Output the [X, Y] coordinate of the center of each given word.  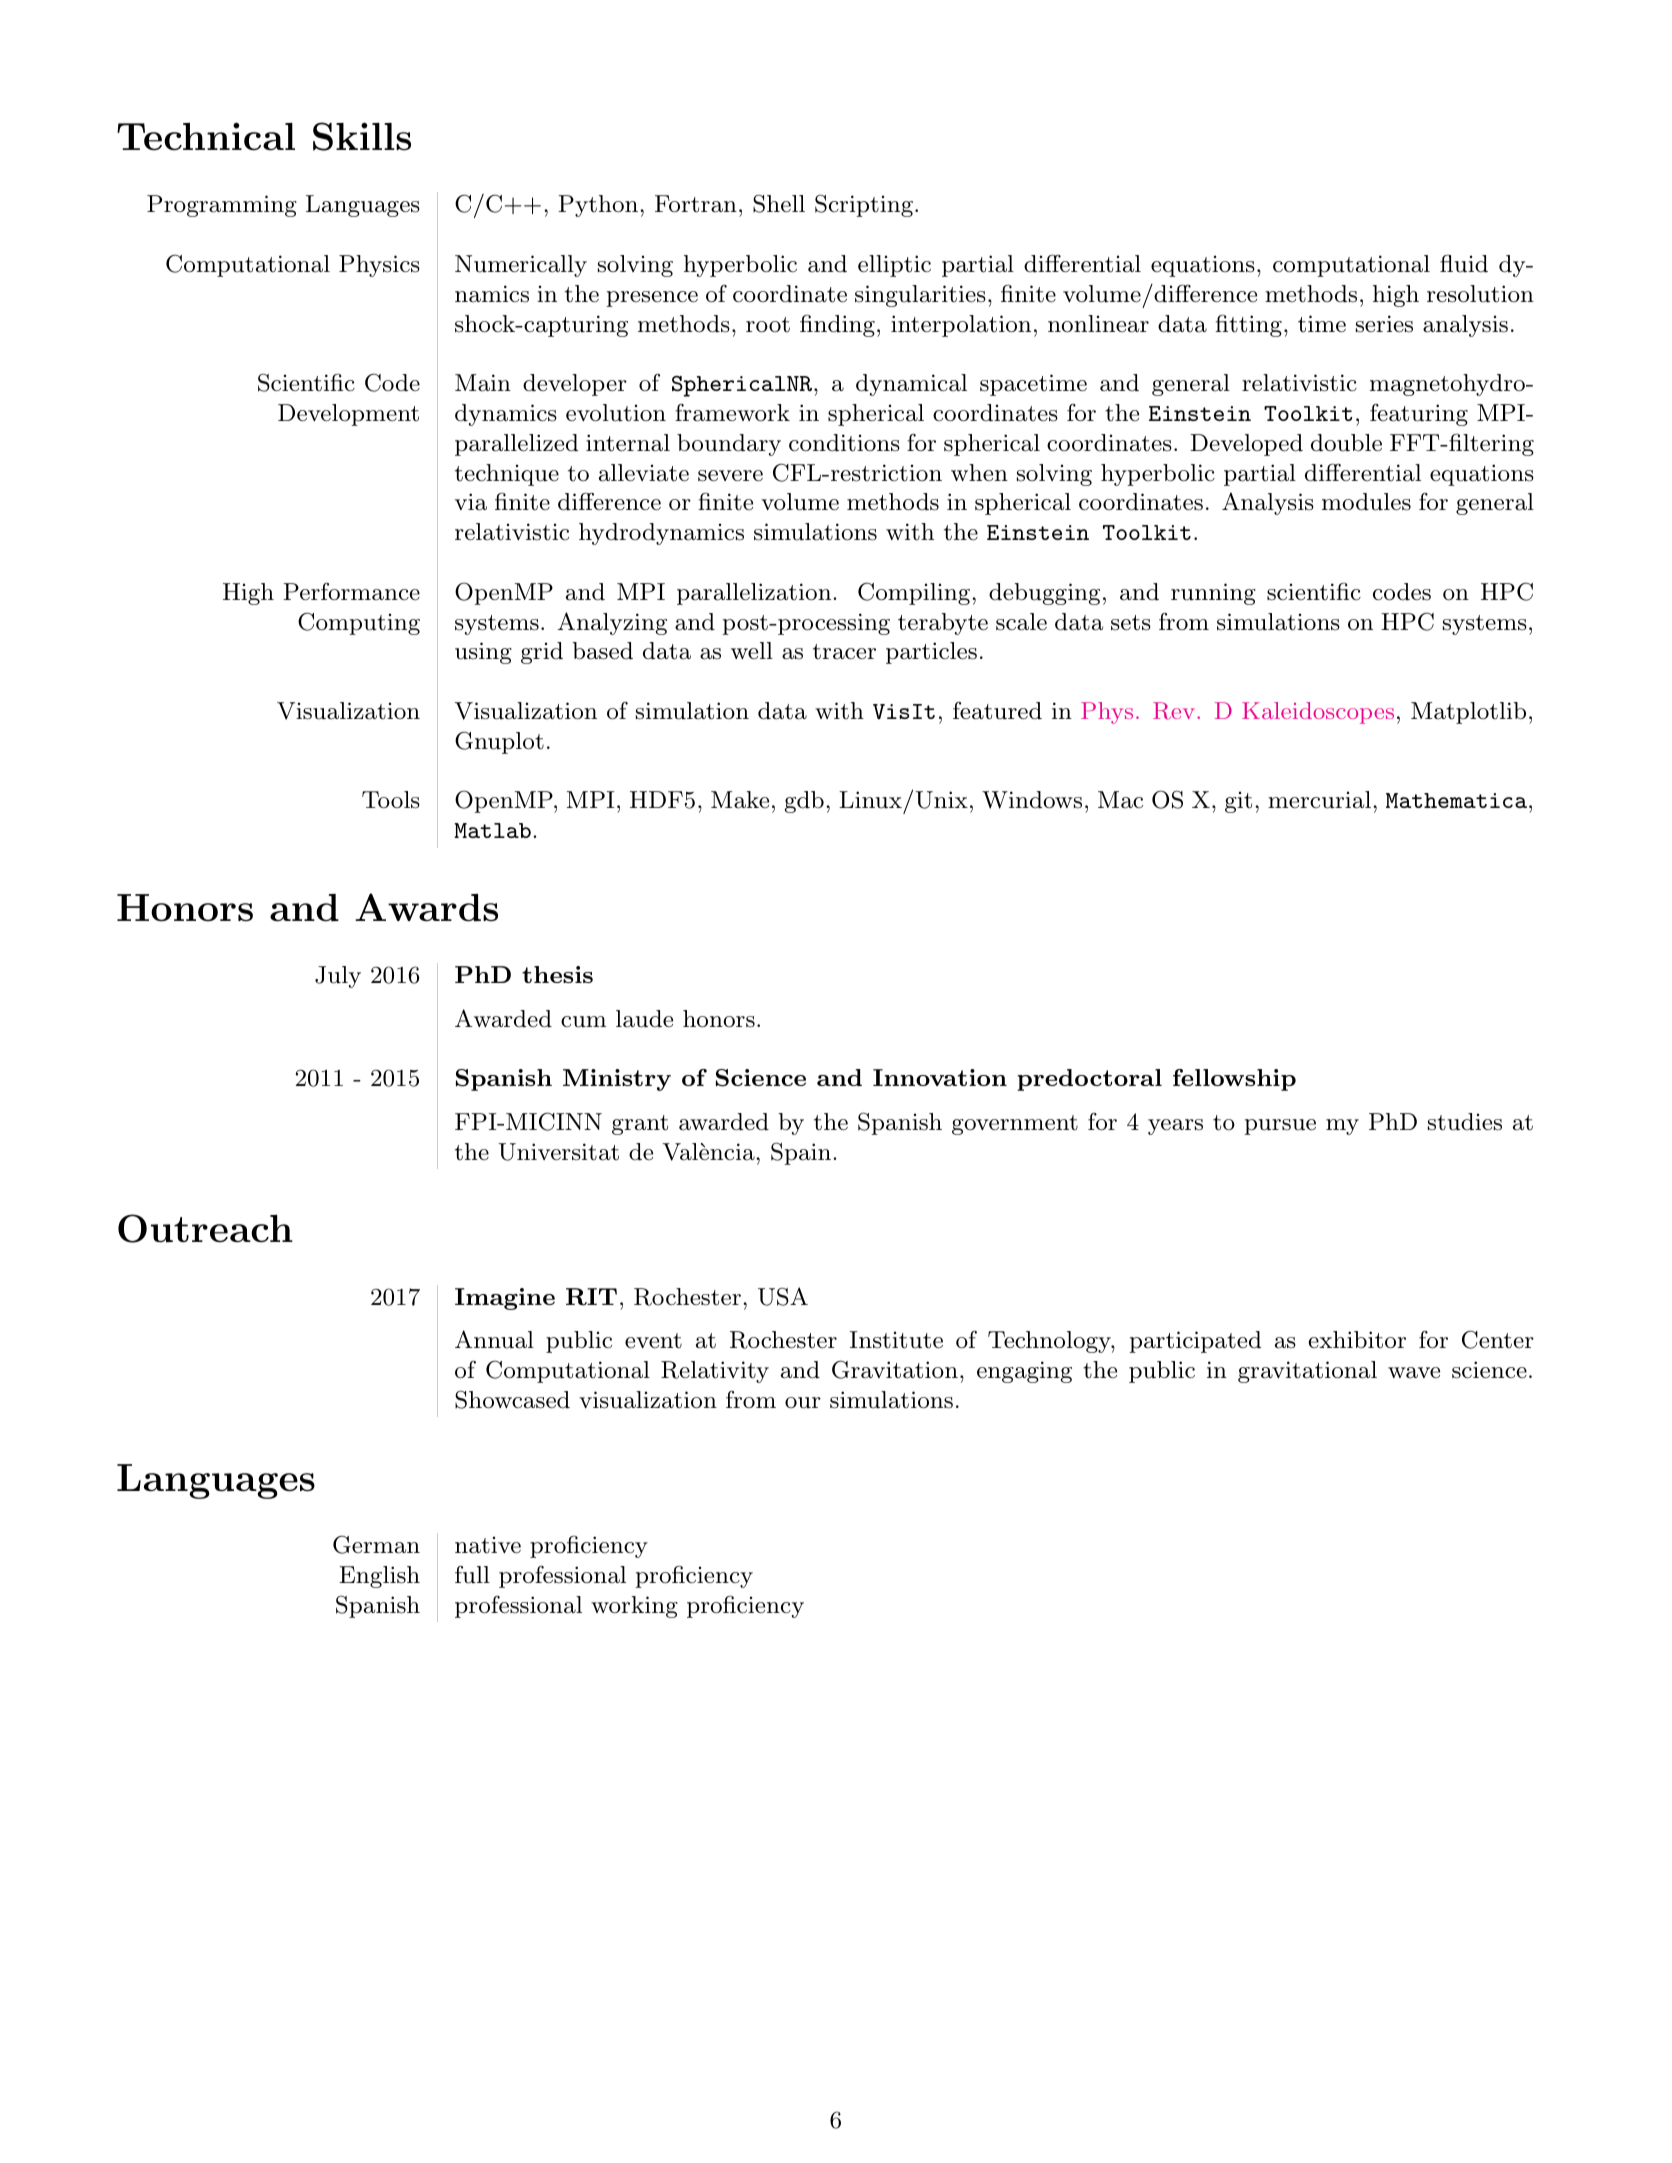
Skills [362, 136]
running [1213, 594]
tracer [844, 652]
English [379, 1577]
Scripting [864, 205]
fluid [1464, 263]
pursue [1280, 1127]
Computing [359, 623]
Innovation [940, 1077]
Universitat [558, 1152]
